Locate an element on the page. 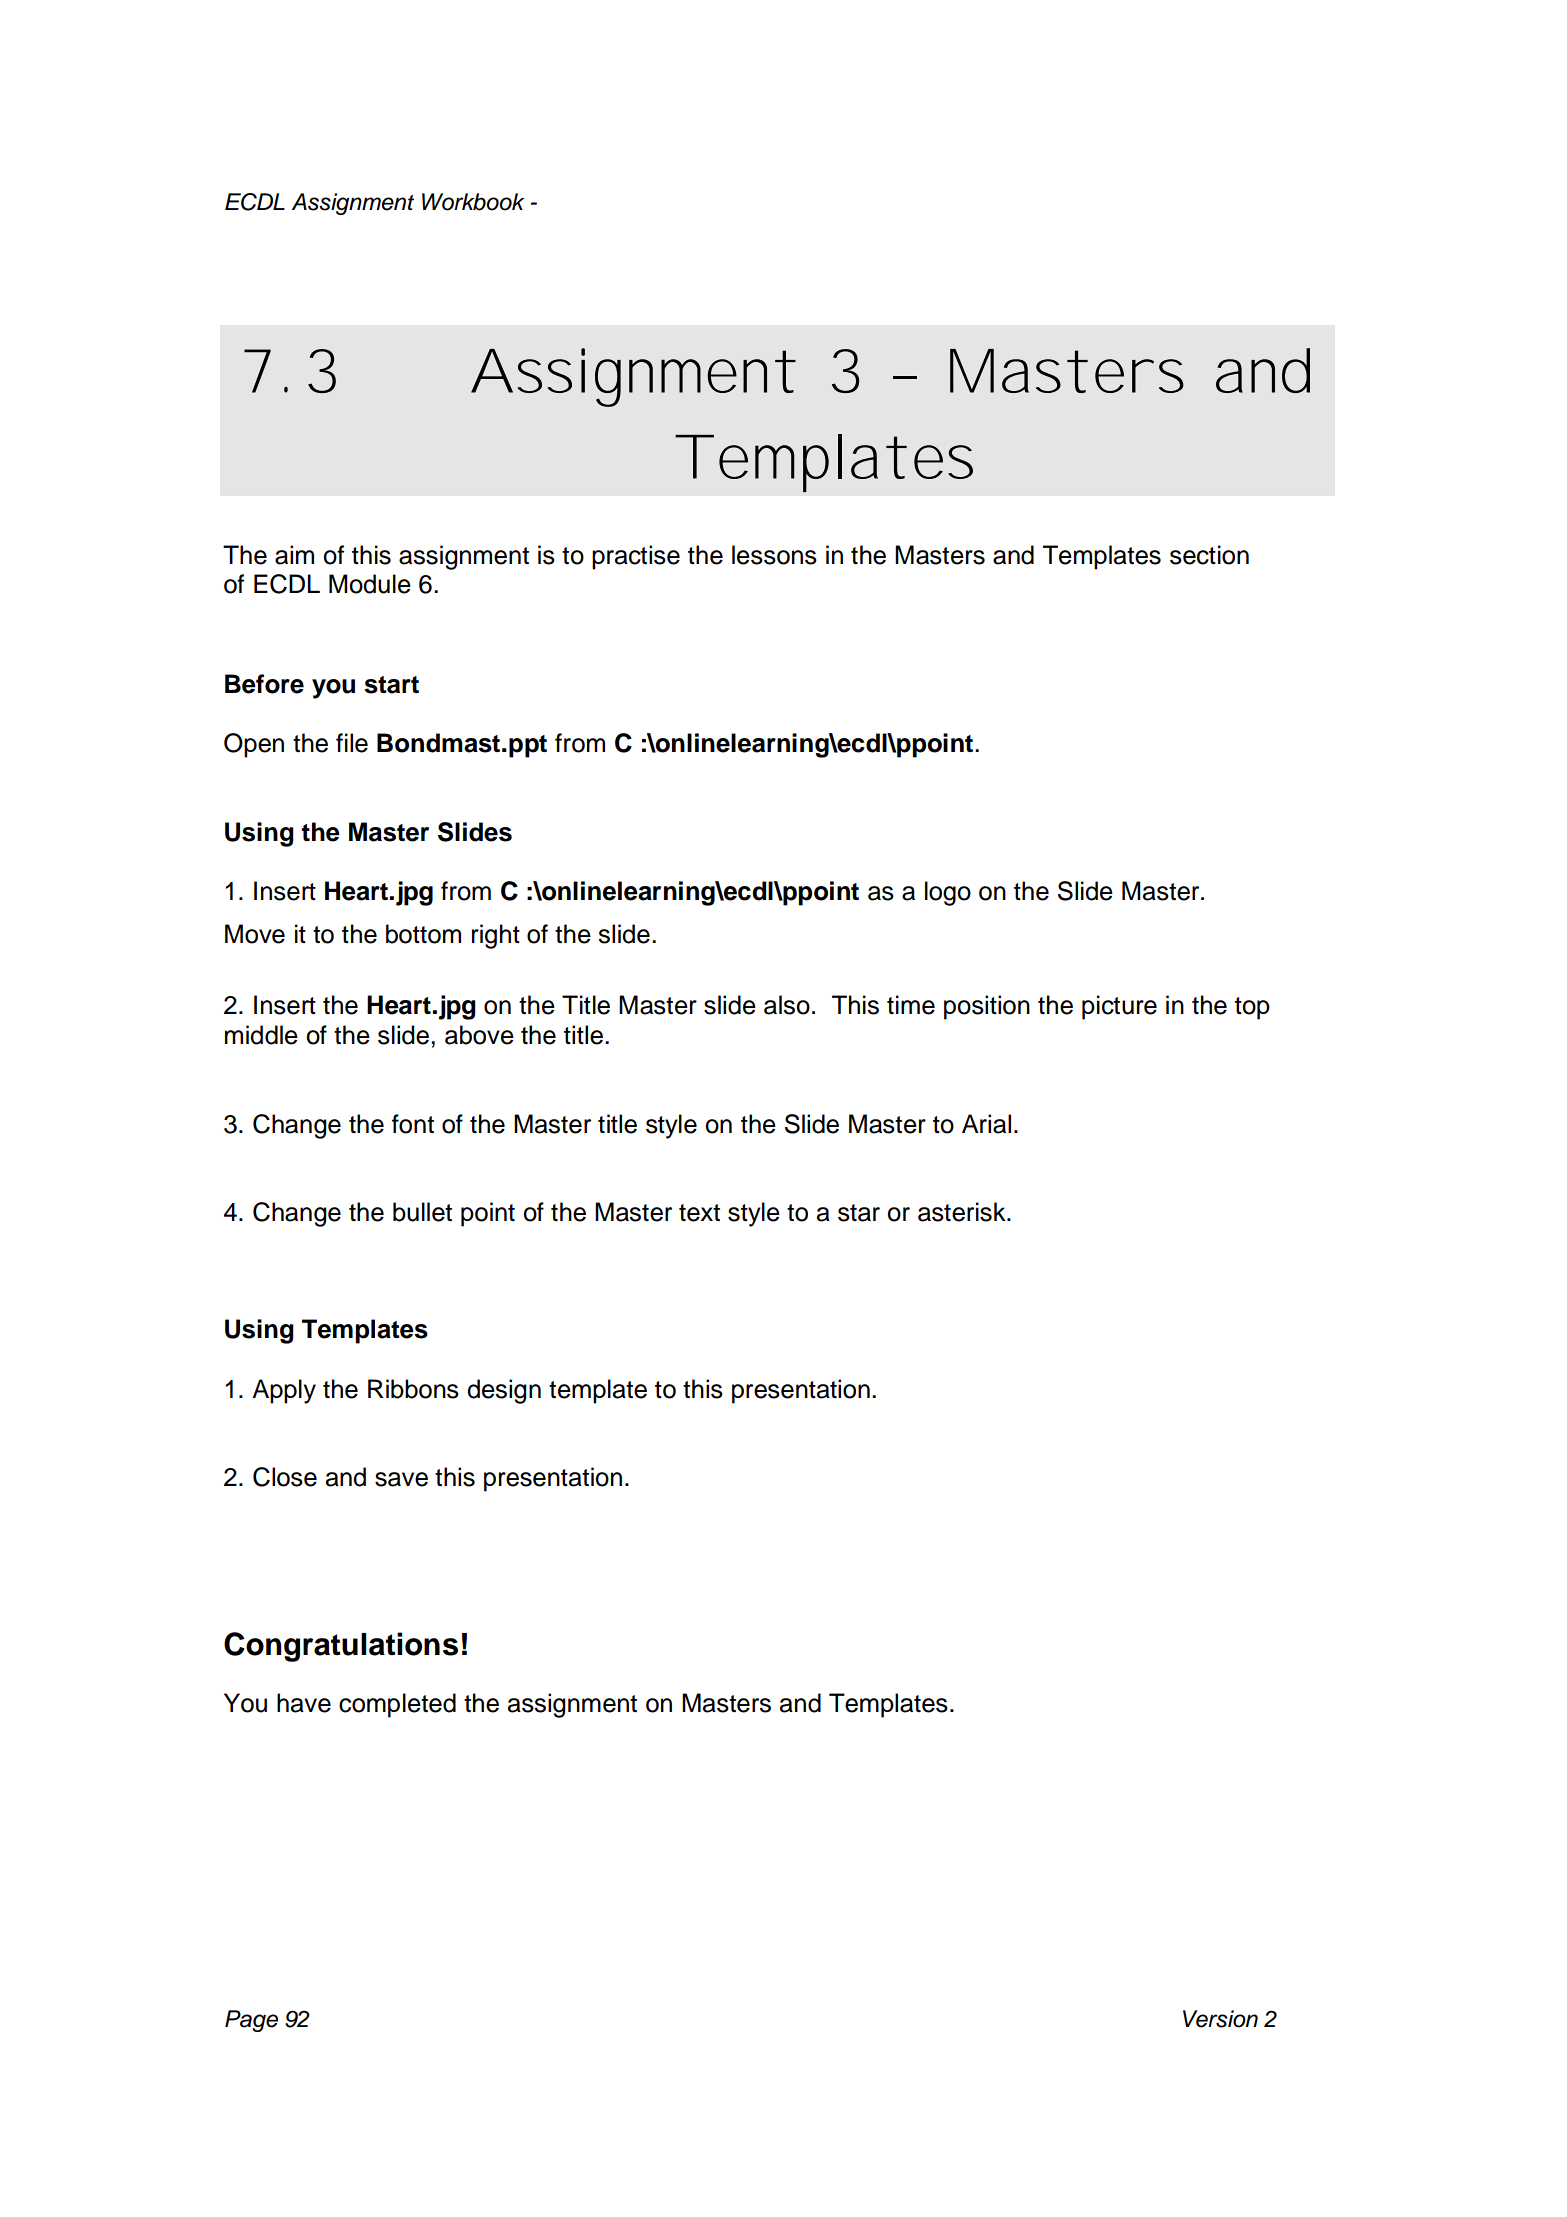 This image has width=1567, height=2217. Workbook is located at coordinates (473, 202).
